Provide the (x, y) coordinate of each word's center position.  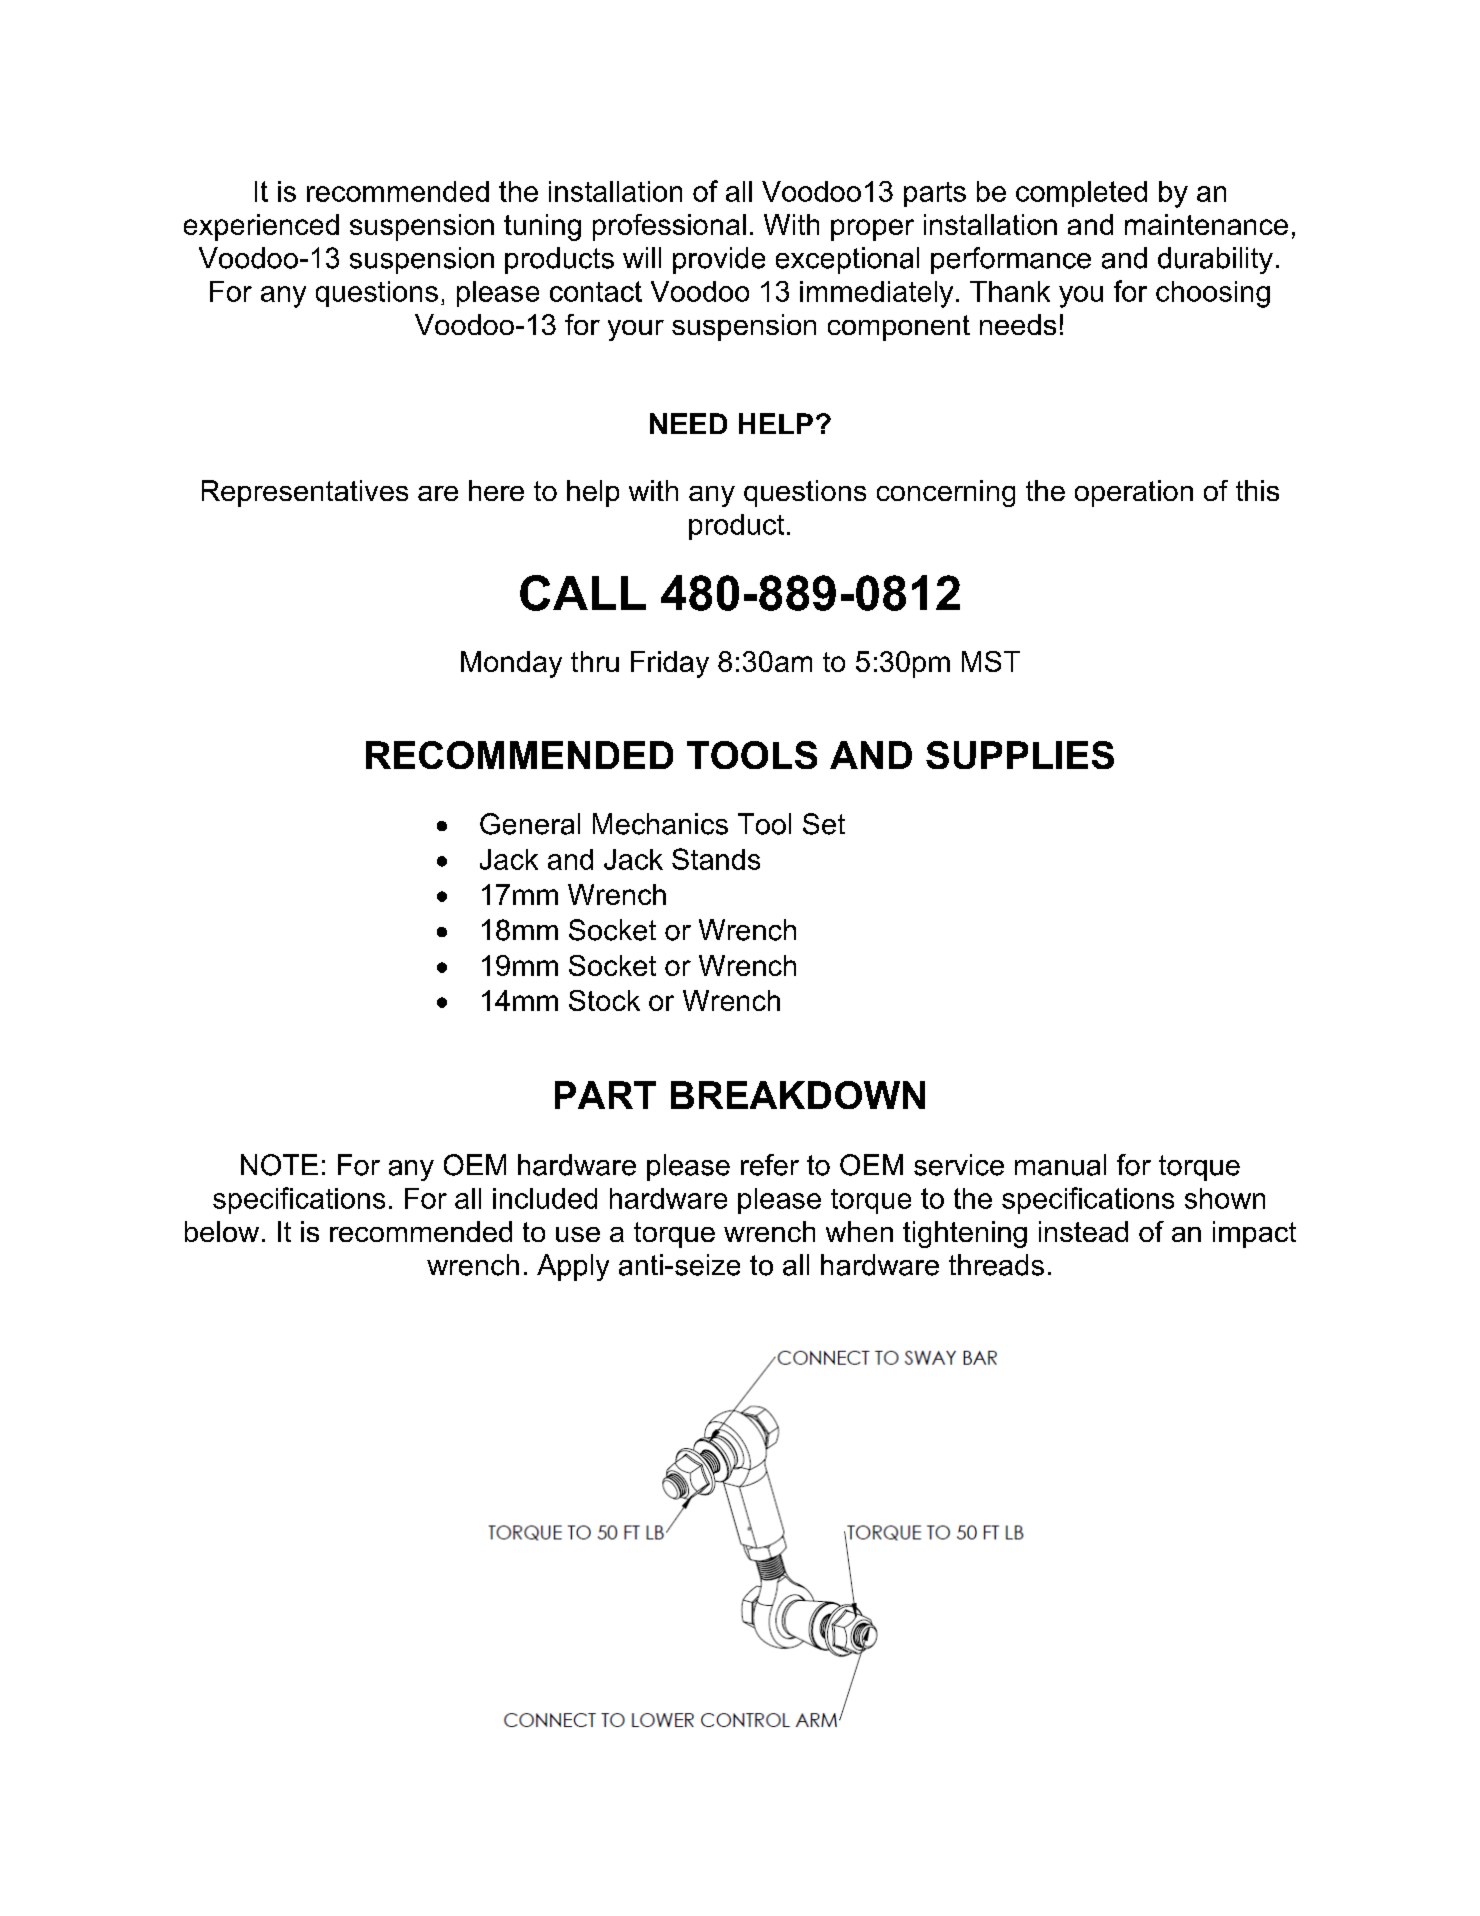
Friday (670, 664)
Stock (604, 1000)
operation (1134, 493)
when (859, 1231)
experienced (261, 227)
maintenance (1206, 224)
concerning (946, 493)
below (222, 1231)
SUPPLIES (1020, 755)
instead (1083, 1231)
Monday (511, 664)
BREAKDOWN (798, 1095)
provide (719, 260)
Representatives (305, 493)
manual (1060, 1165)
